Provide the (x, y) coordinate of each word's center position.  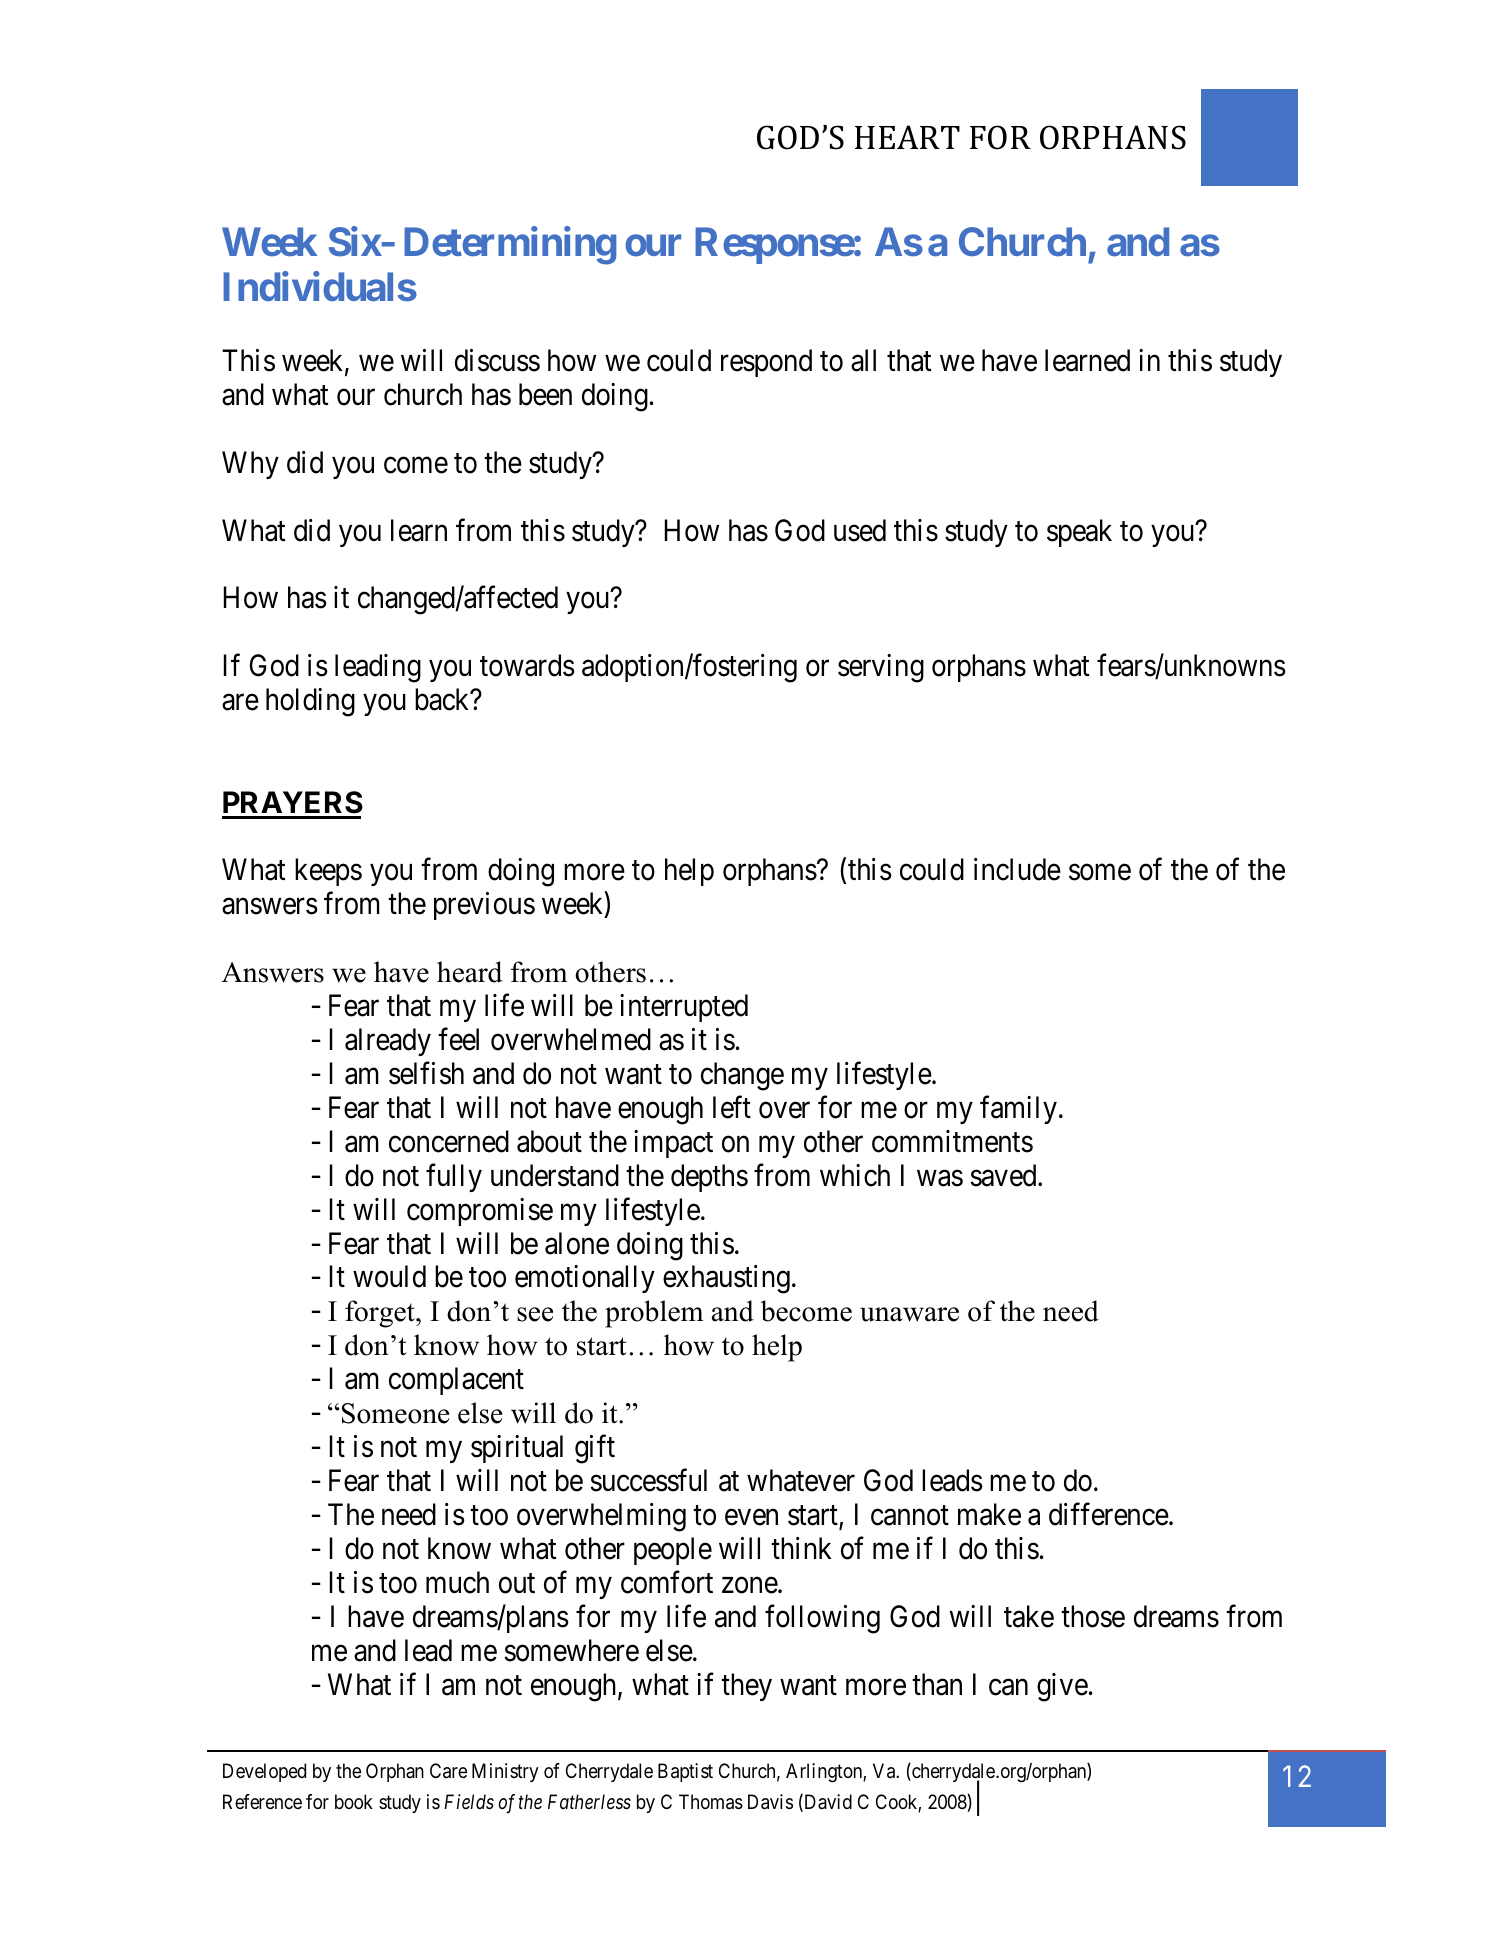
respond (766, 363)
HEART (907, 137)
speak (1079, 533)
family (1018, 1110)
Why (250, 465)
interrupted (684, 1008)
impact (673, 1144)
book (354, 1801)
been (545, 394)
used (860, 530)
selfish (426, 1073)
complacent (456, 1381)
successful (648, 1480)
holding (310, 702)
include (1017, 869)
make (989, 1514)
